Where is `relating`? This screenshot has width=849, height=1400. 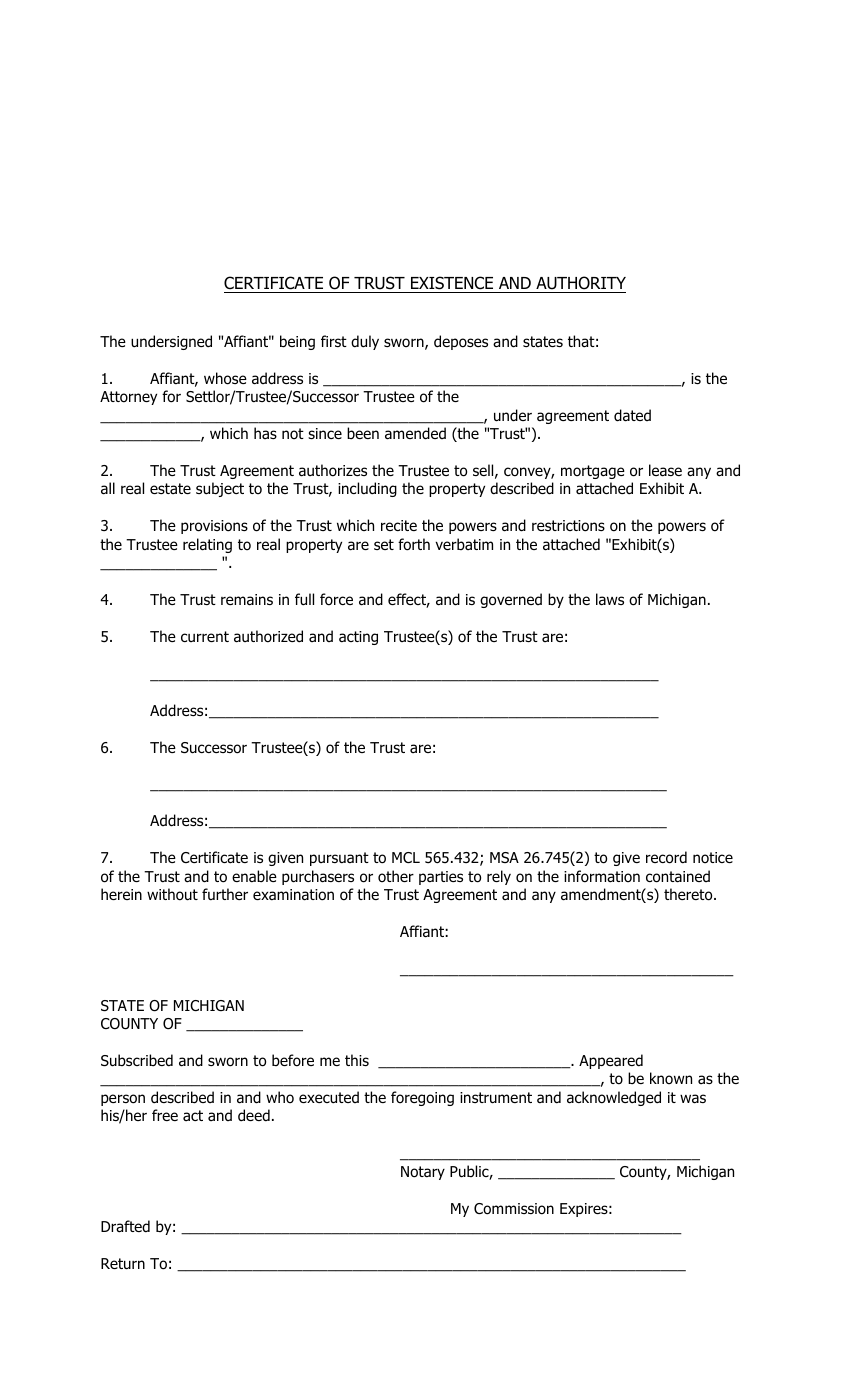
relating is located at coordinates (207, 545).
